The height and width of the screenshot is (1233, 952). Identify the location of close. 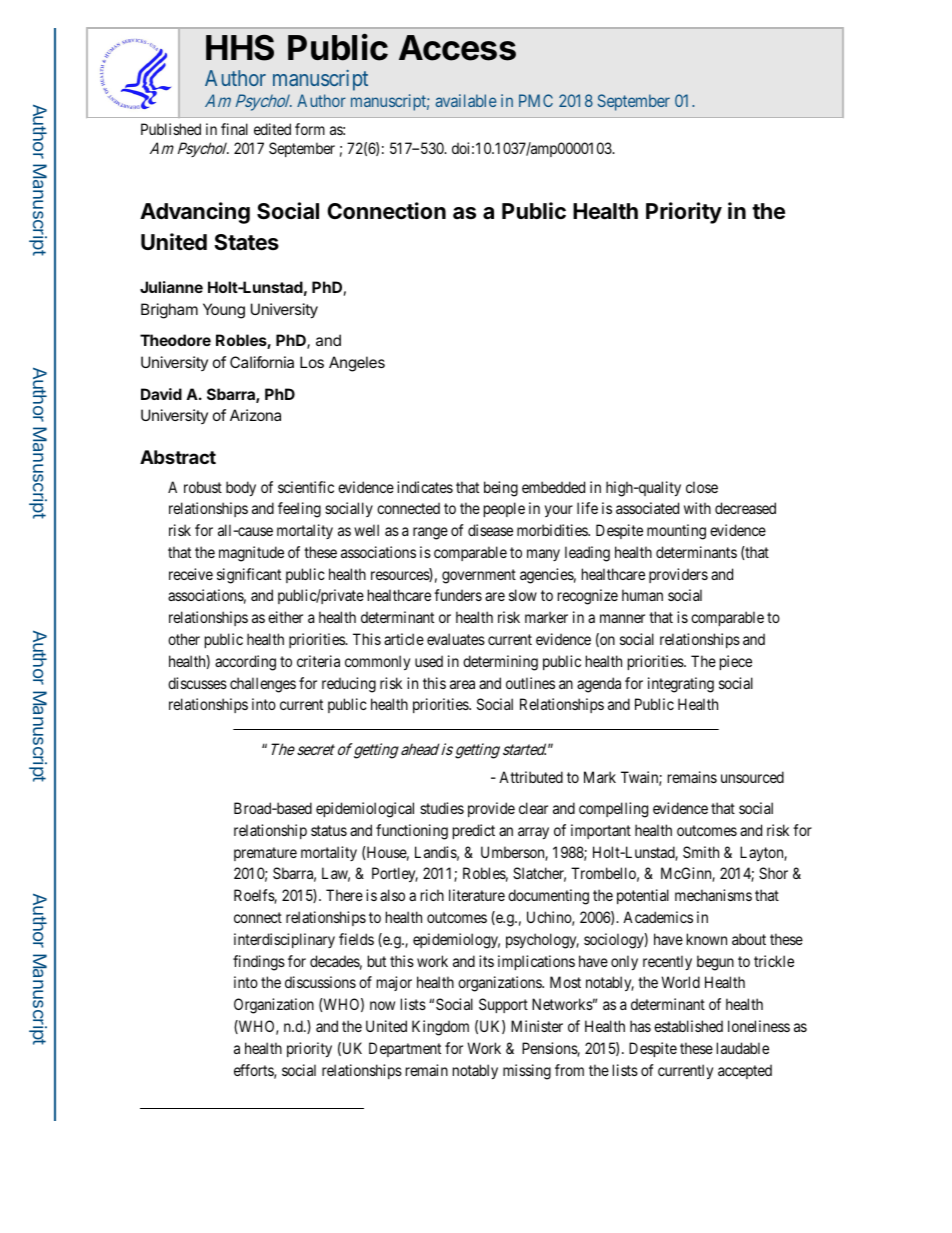
(702, 487).
